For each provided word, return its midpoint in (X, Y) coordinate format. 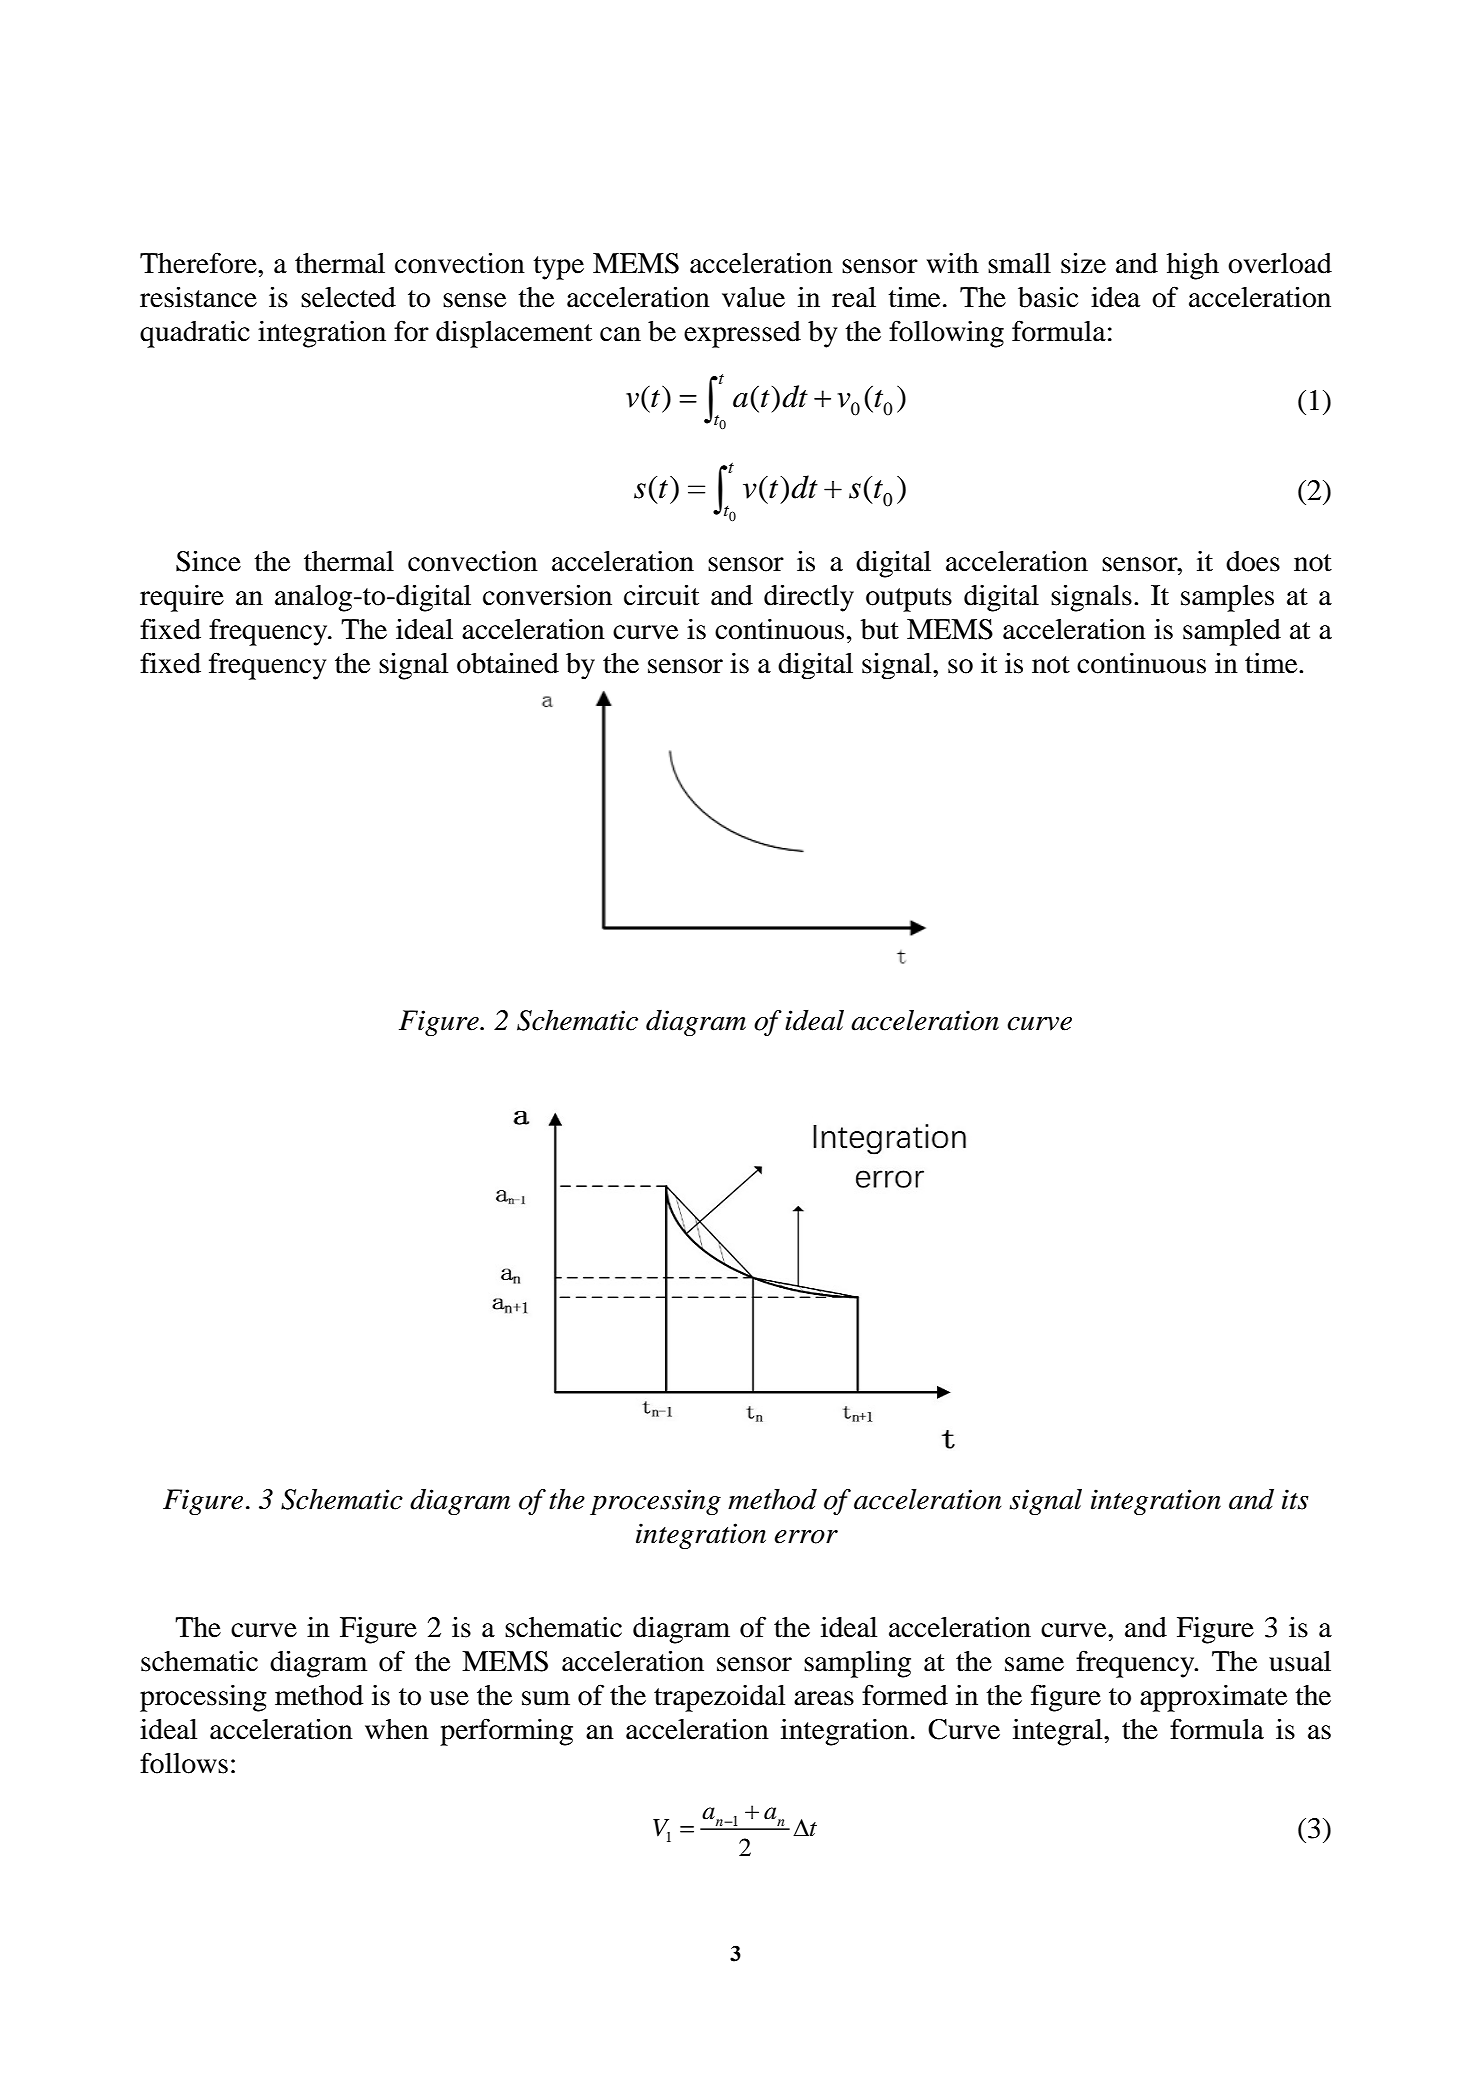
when (397, 1729)
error (806, 1537)
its (1295, 1499)
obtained (508, 663)
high (1193, 266)
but (880, 629)
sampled (1232, 632)
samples (1227, 598)
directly (809, 598)
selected (348, 297)
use (449, 1698)
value (753, 297)
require (182, 598)
